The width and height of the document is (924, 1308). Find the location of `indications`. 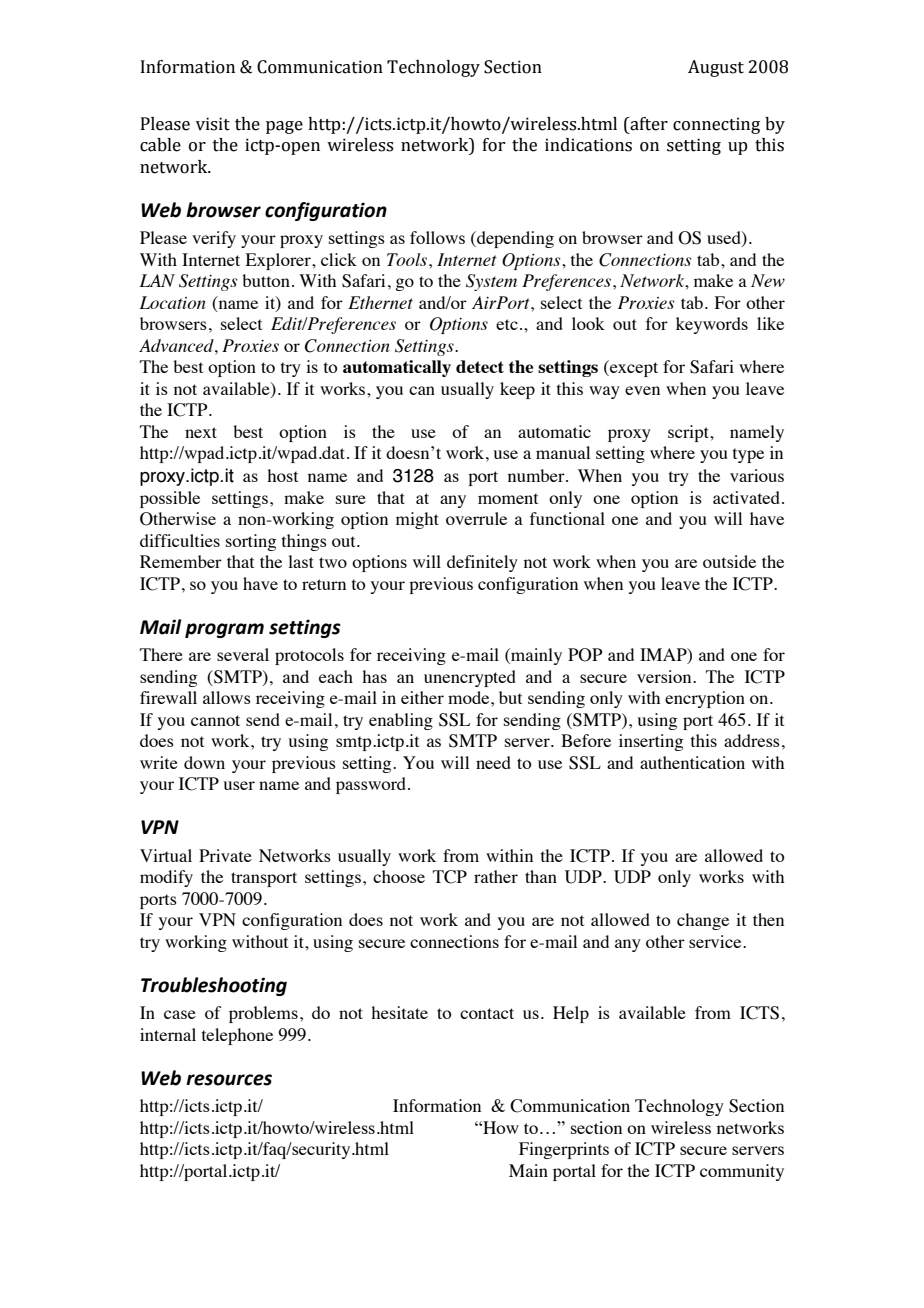

indications is located at coordinates (588, 145).
